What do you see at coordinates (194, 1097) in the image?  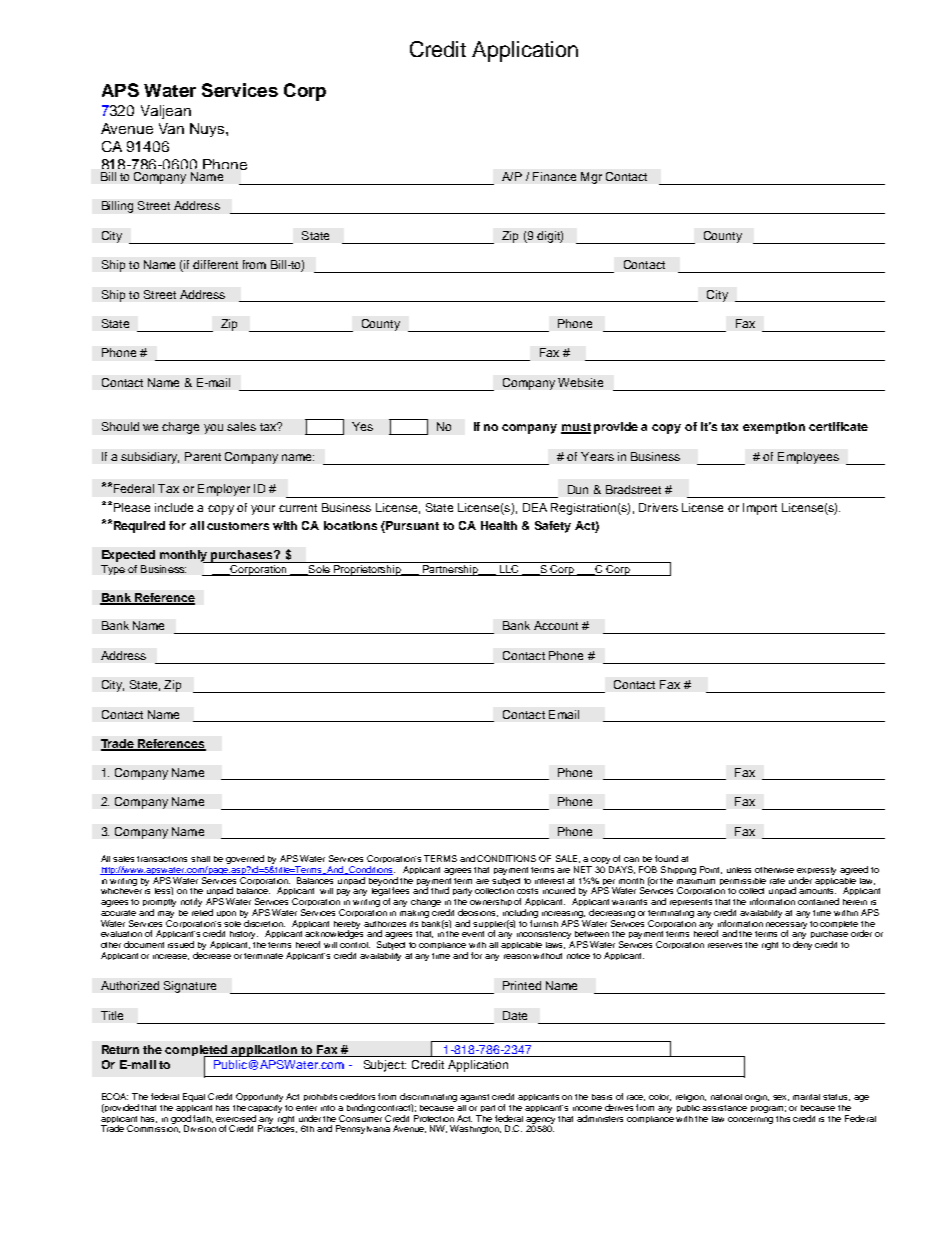 I see `Equal` at bounding box center [194, 1097].
